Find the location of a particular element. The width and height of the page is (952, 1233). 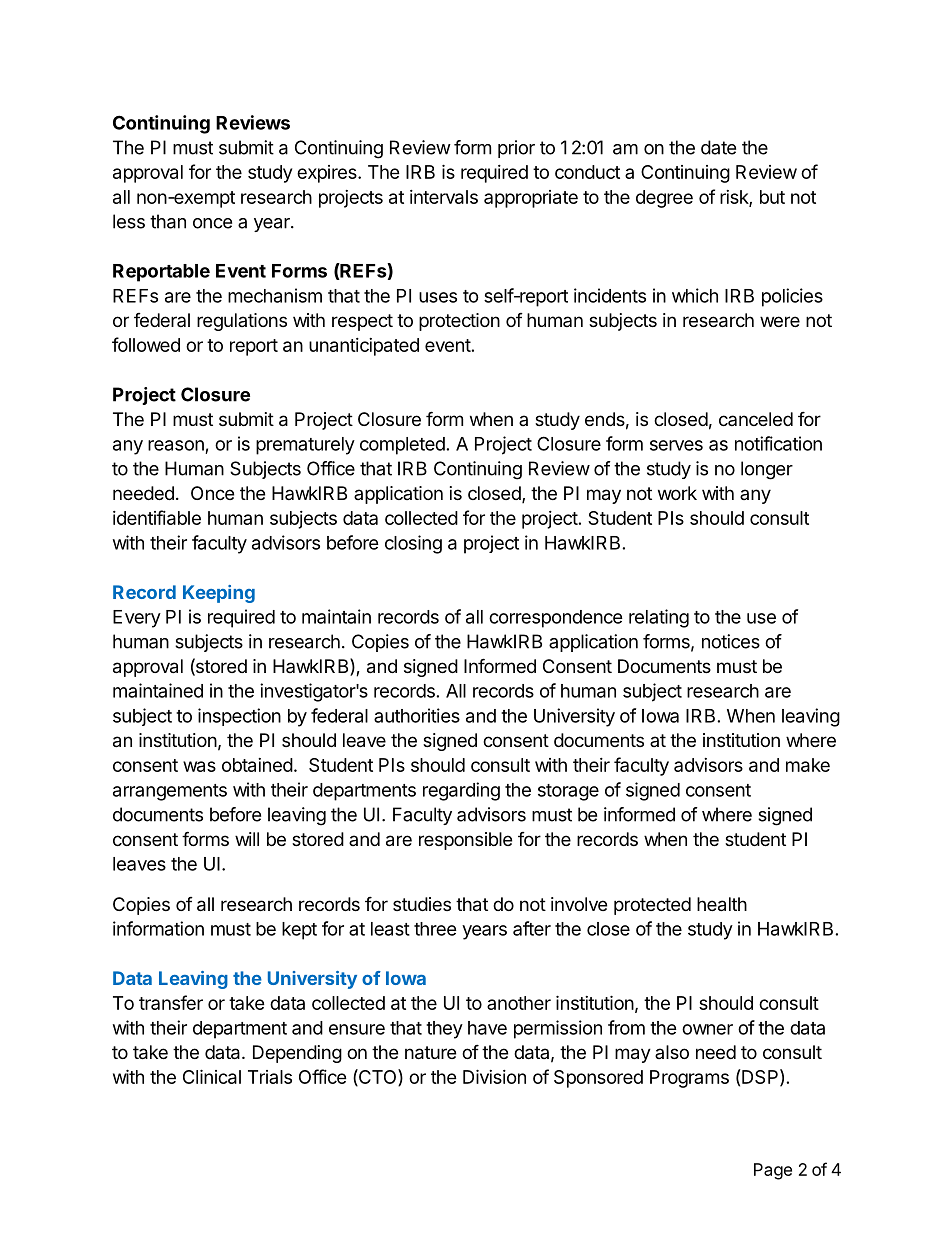

intervals is located at coordinates (444, 197).
